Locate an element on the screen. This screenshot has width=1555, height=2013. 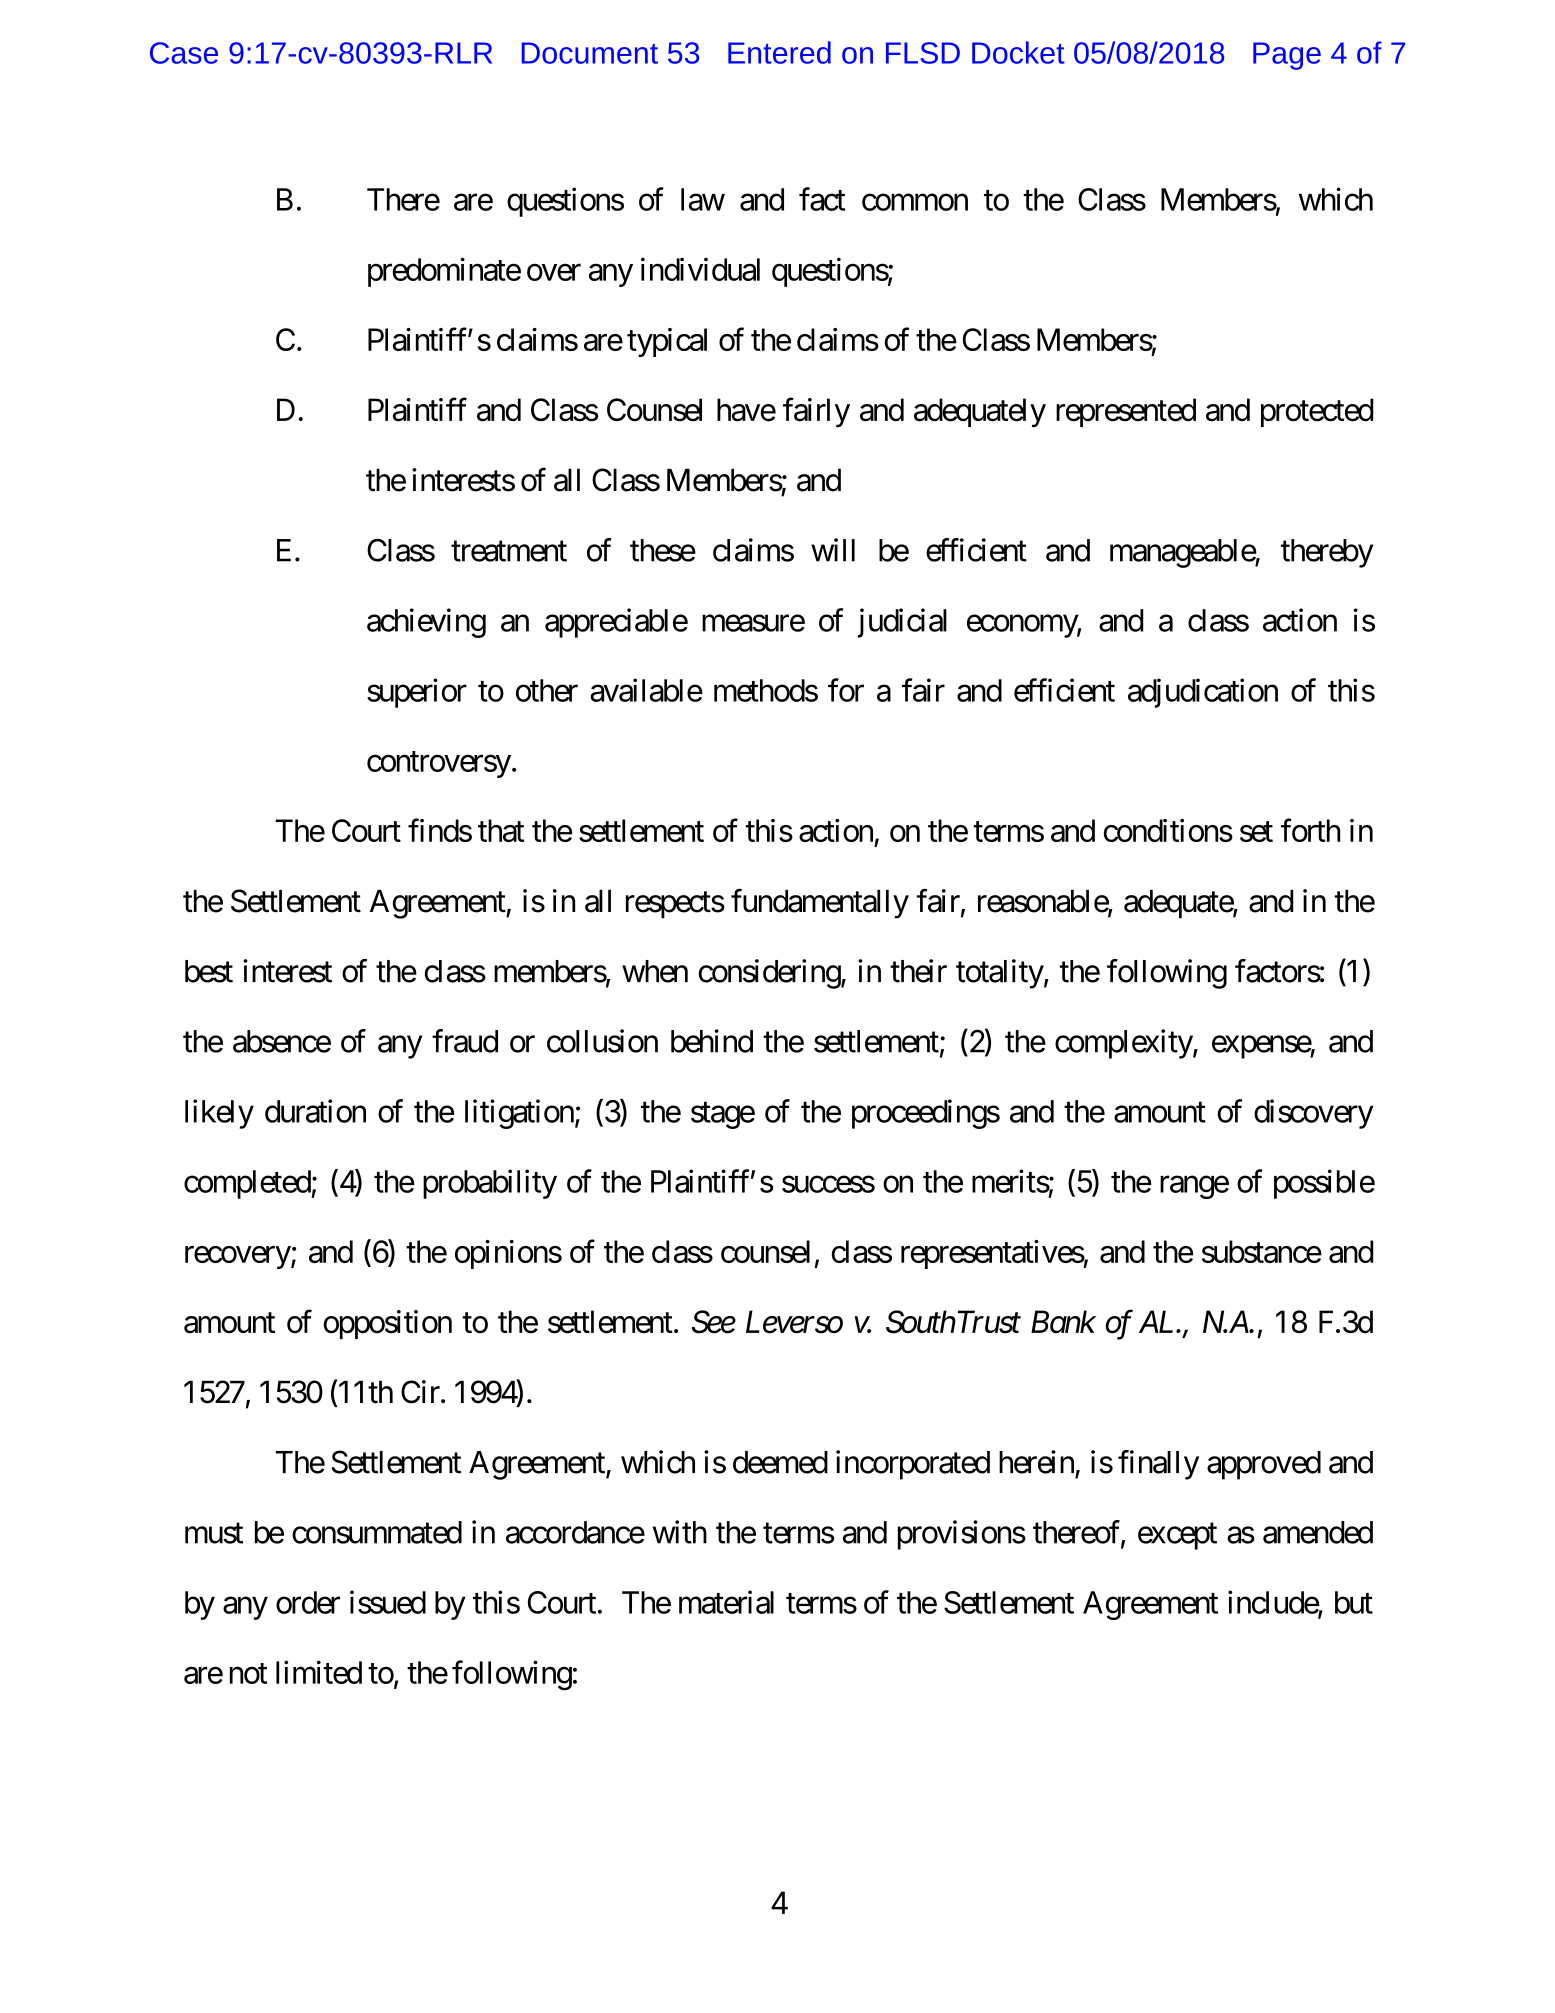
Entered is located at coordinates (779, 52).
